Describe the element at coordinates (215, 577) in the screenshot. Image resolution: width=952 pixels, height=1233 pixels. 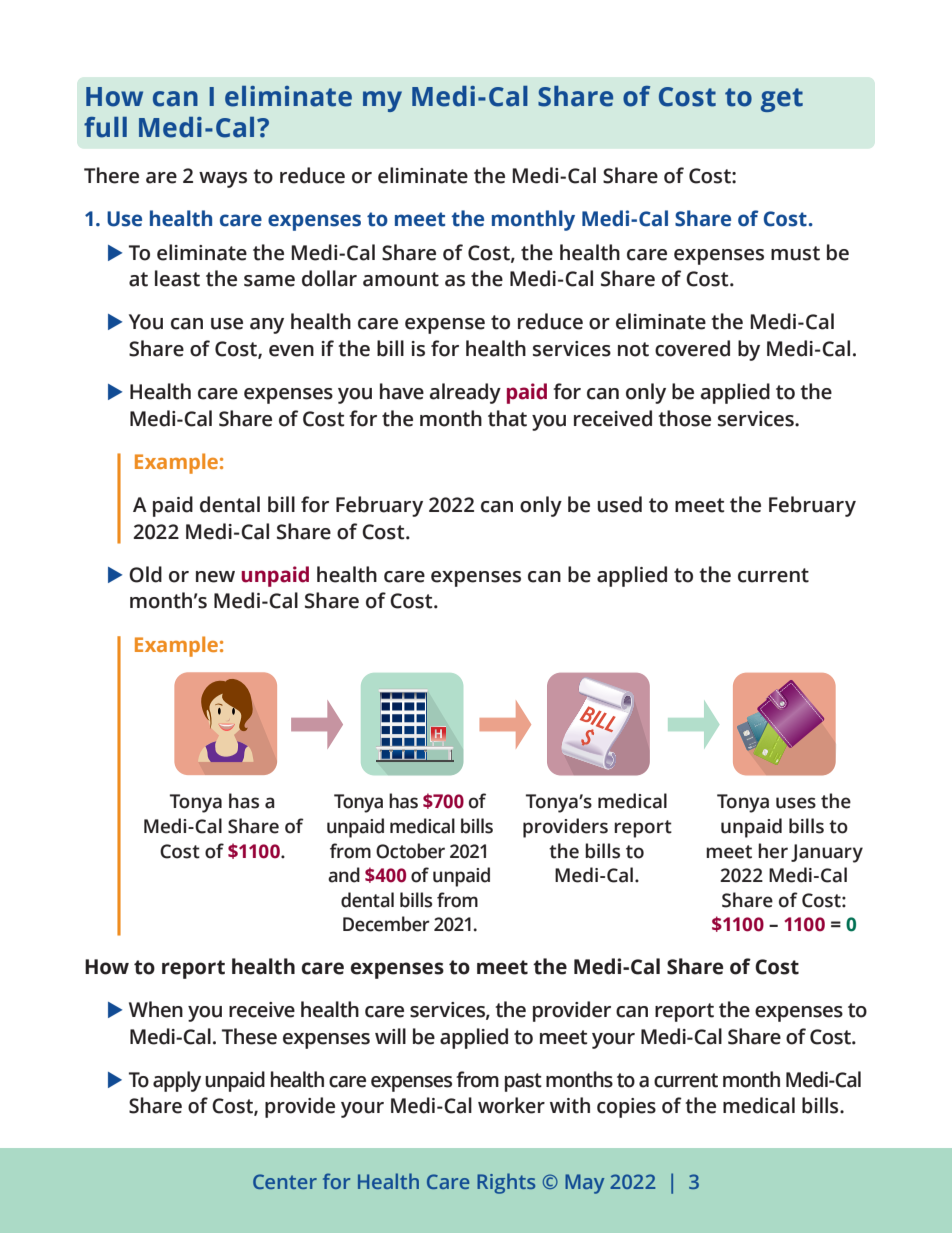
I see `new` at that location.
